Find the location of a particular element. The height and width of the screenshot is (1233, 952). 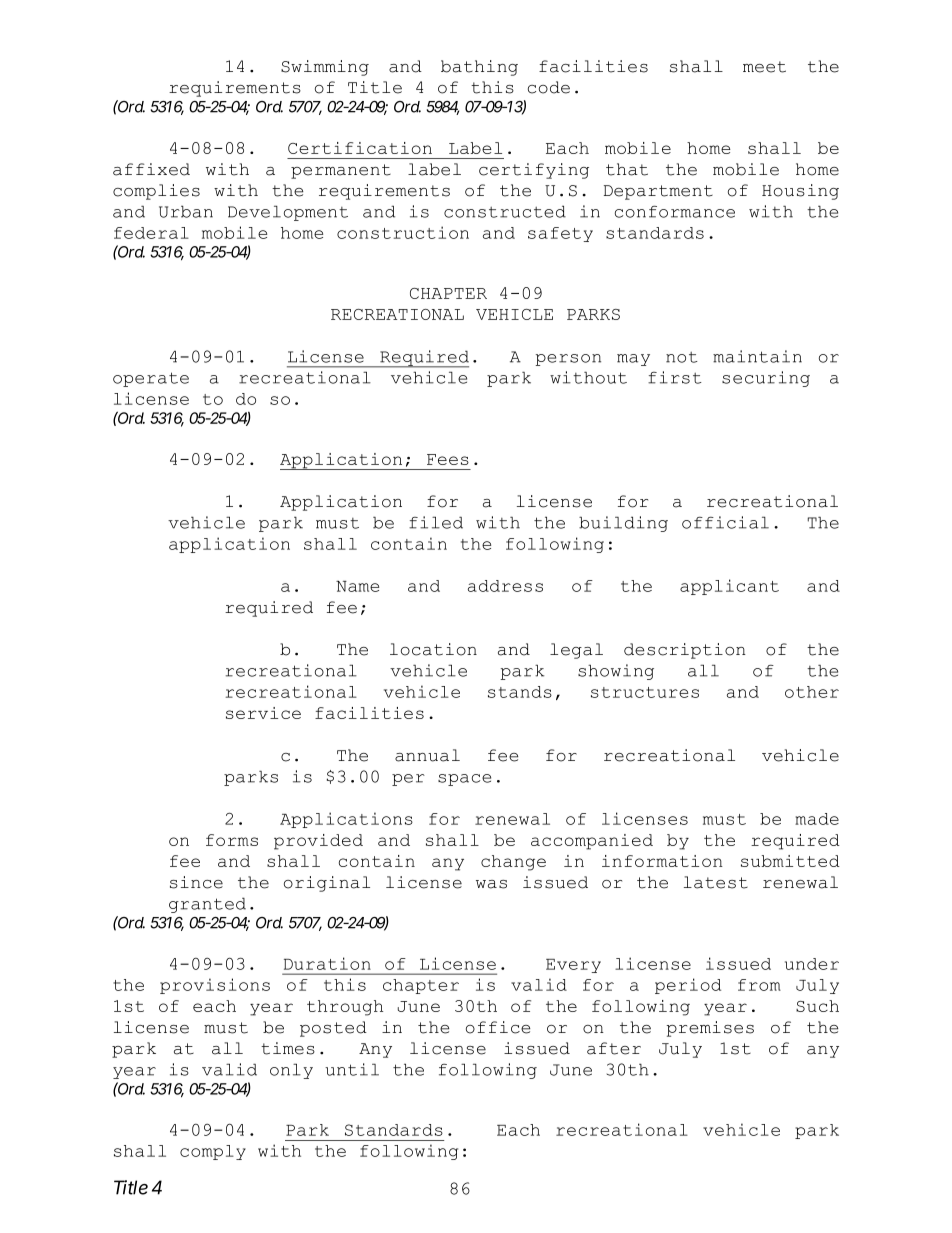

office is located at coordinates (498, 1027).
